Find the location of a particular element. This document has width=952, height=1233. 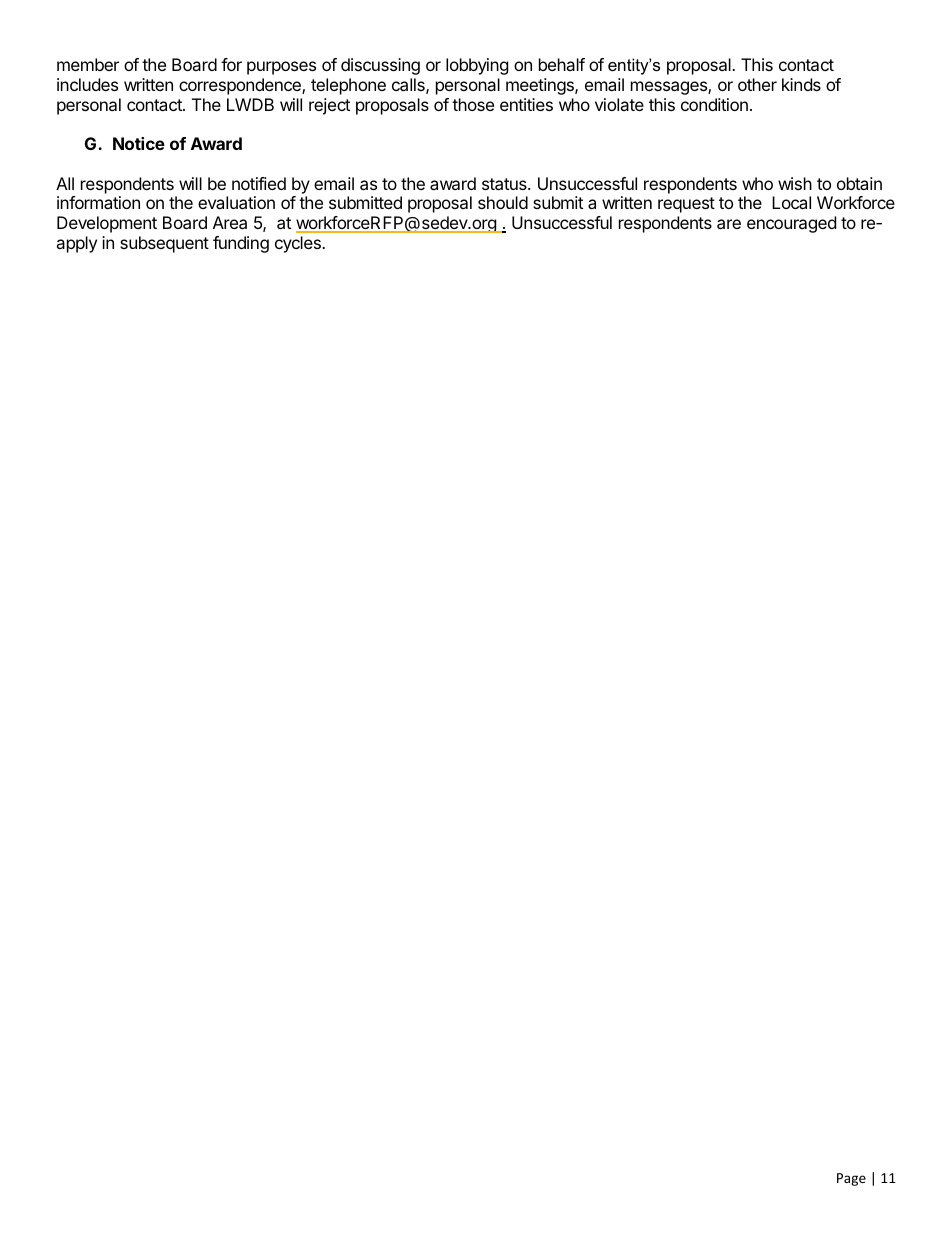

Development is located at coordinates (107, 224).
